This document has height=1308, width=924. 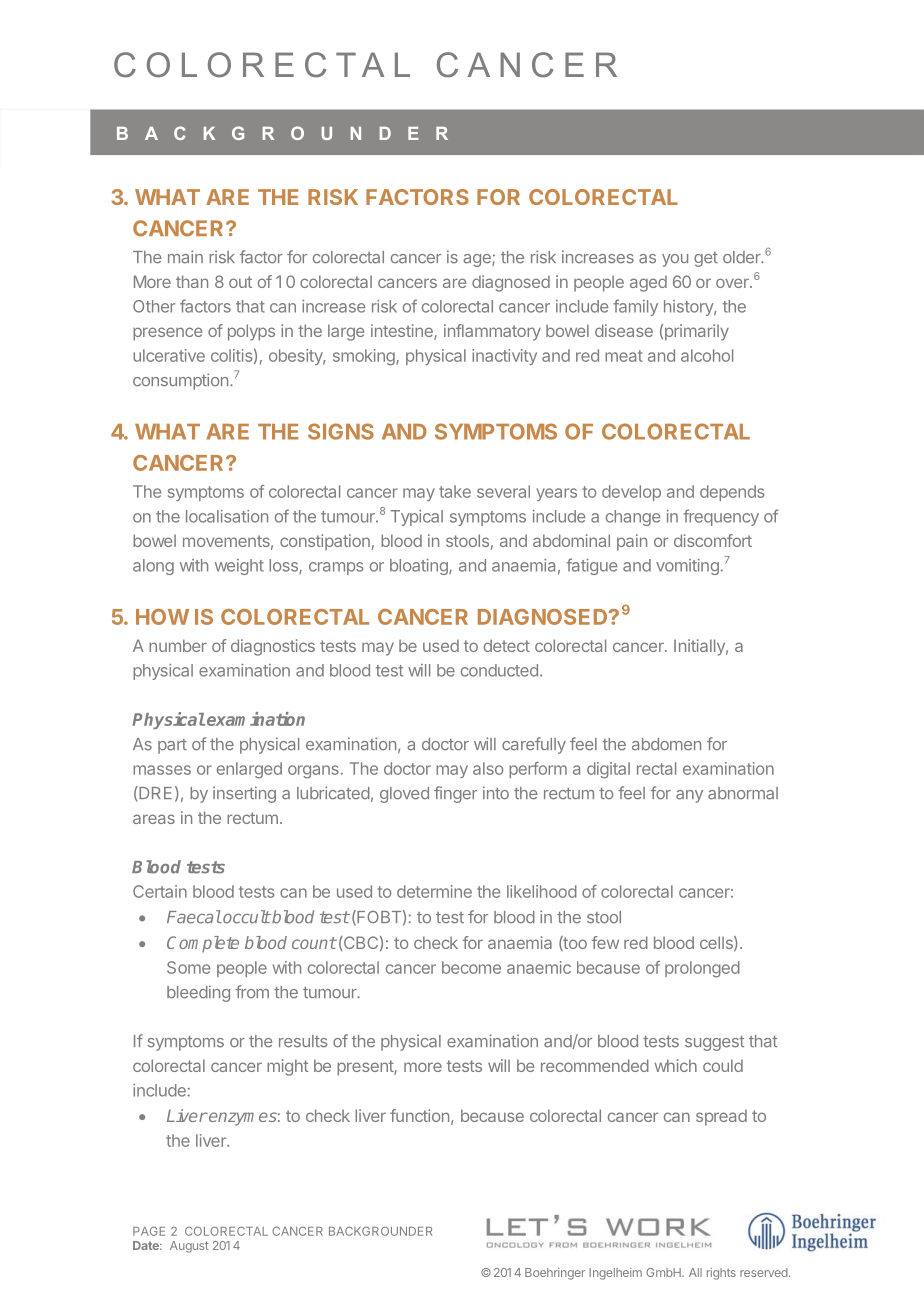 I want to click on bleeding, so click(x=198, y=993).
